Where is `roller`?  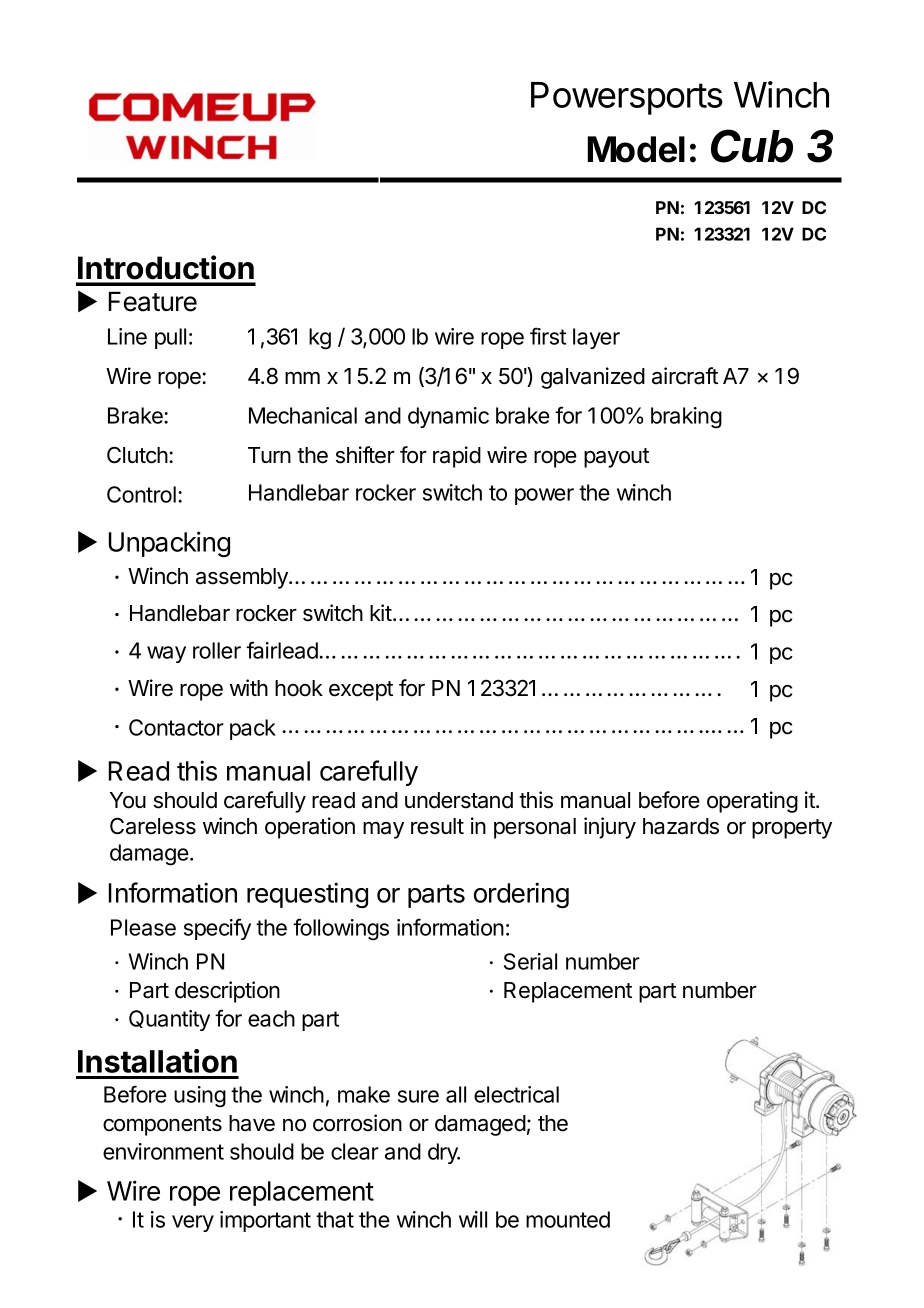 roller is located at coordinates (217, 650).
